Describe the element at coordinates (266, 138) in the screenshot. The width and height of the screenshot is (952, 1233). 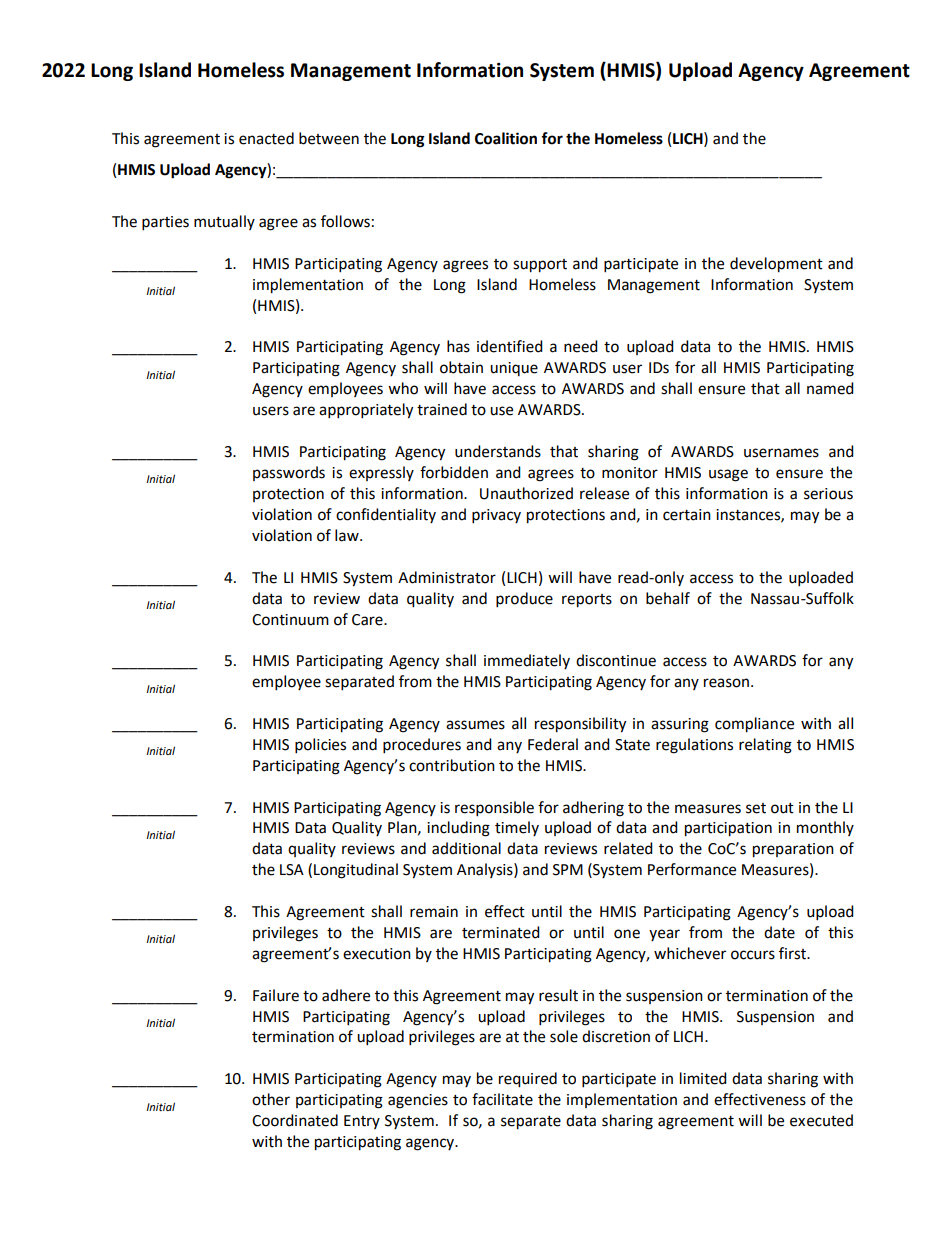
I see `enacted` at that location.
